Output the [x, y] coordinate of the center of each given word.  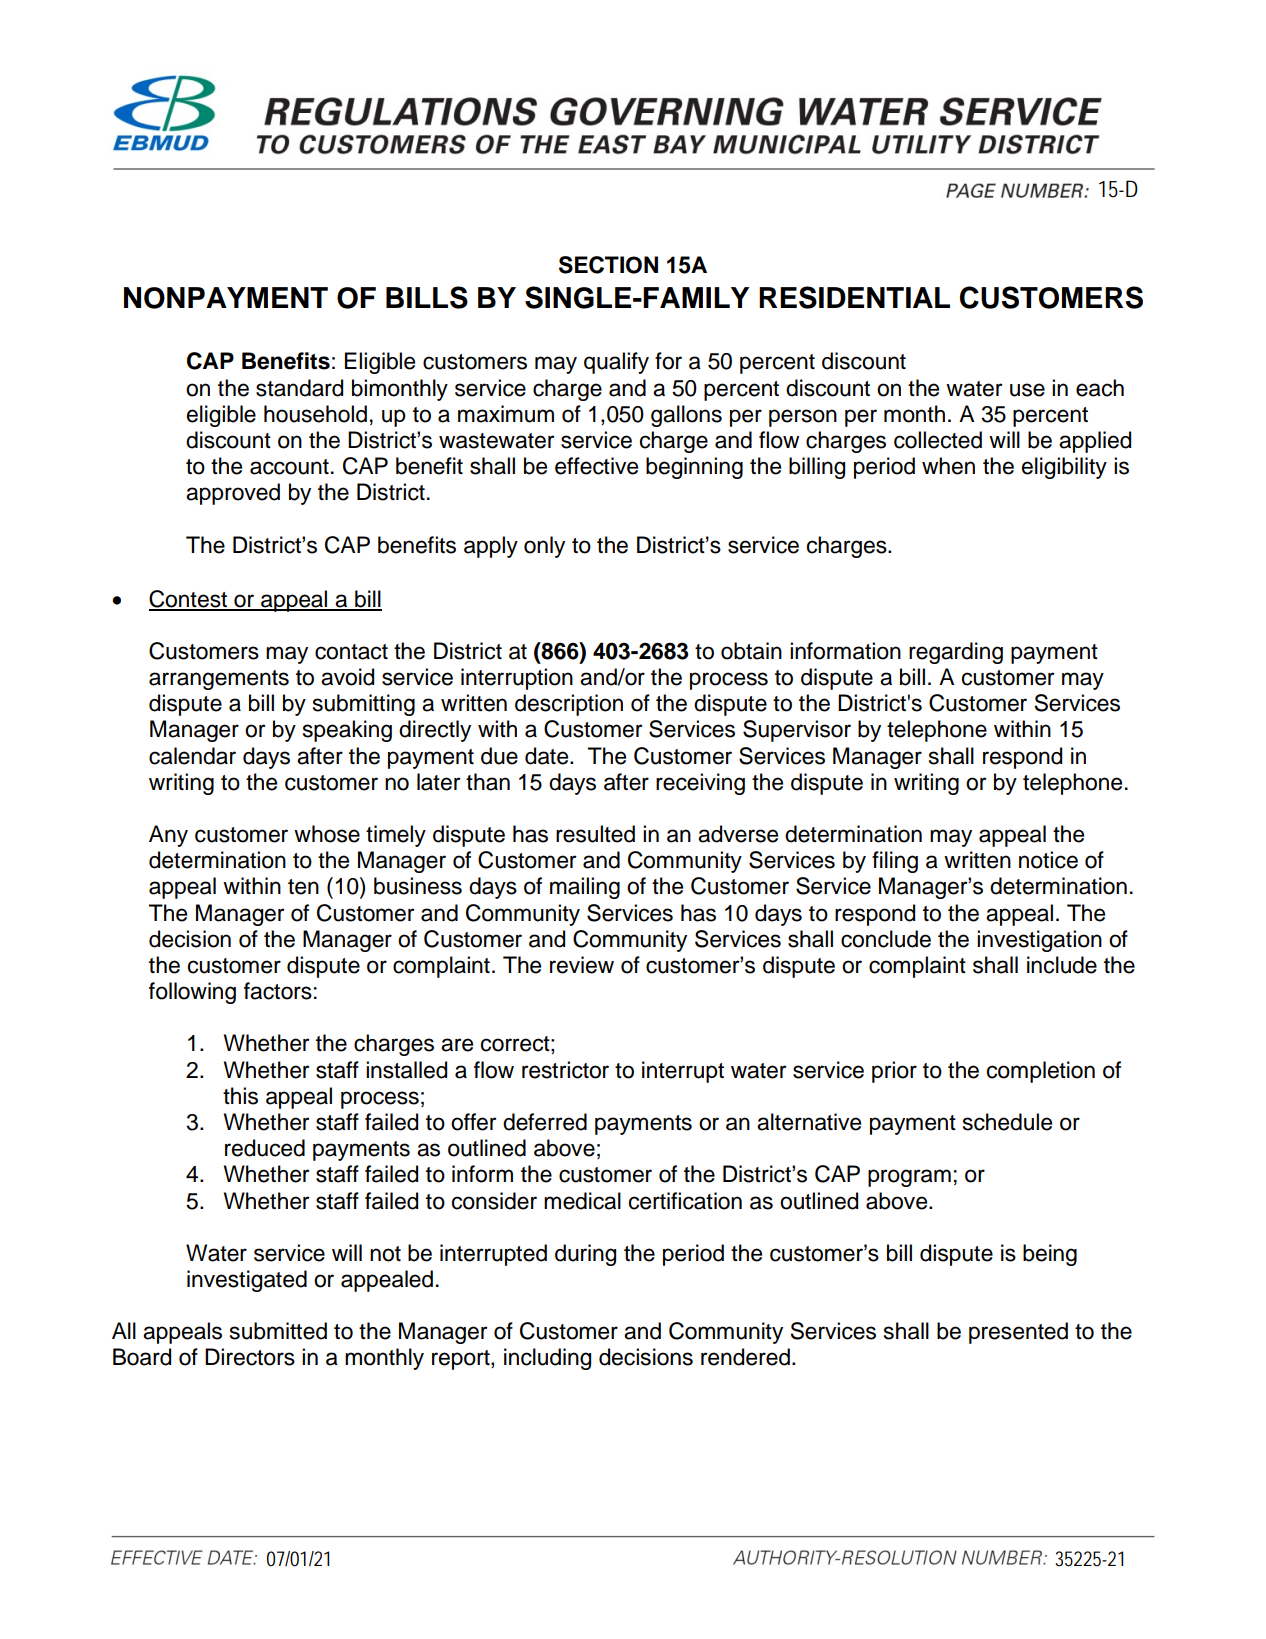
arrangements [219, 680]
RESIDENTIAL [854, 297]
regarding [956, 653]
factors [278, 991]
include [1062, 965]
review [582, 965]
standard [299, 388]
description [569, 705]
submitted [278, 1331]
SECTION [608, 265]
